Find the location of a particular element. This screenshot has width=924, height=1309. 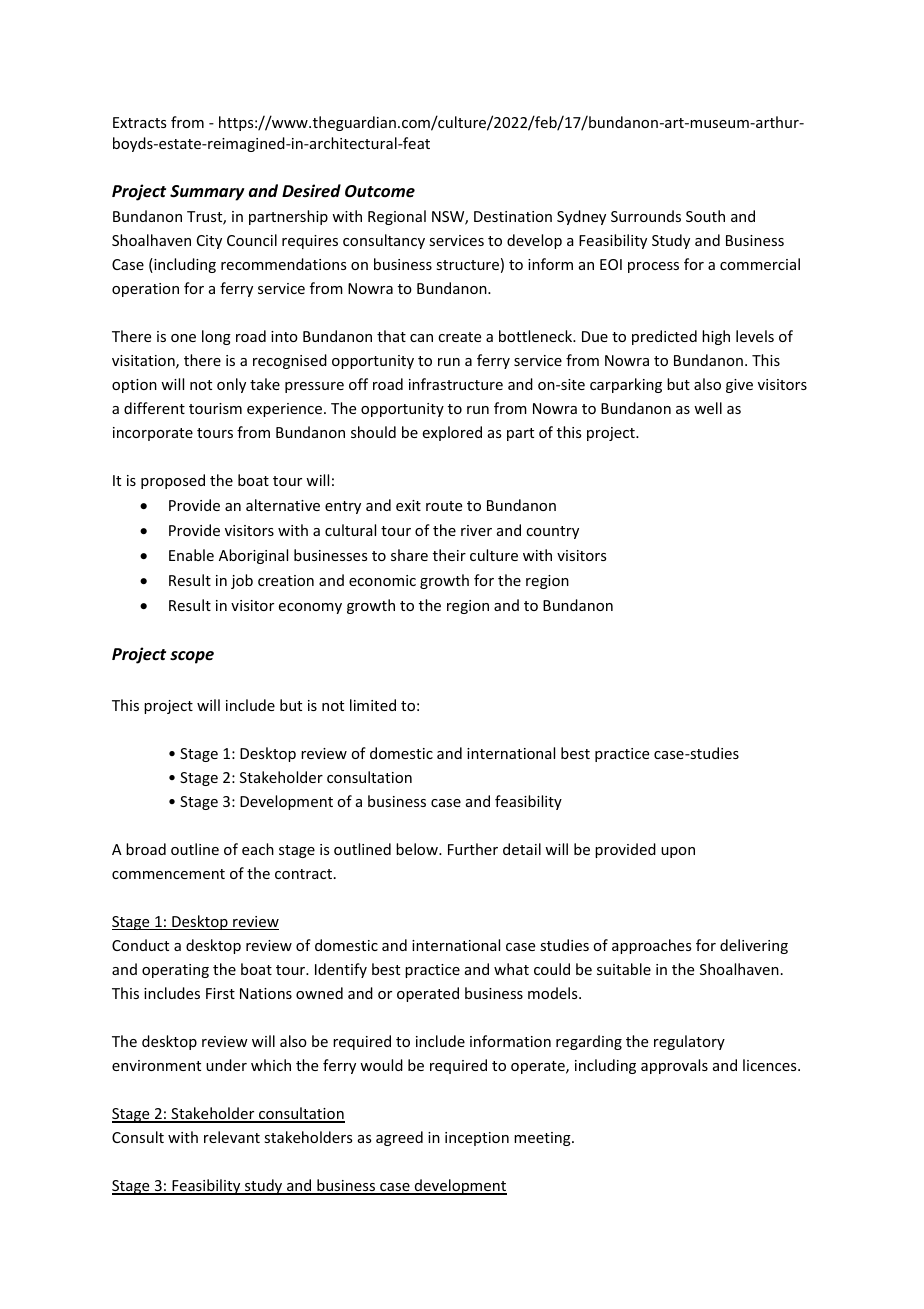

relevant is located at coordinates (232, 1137).
